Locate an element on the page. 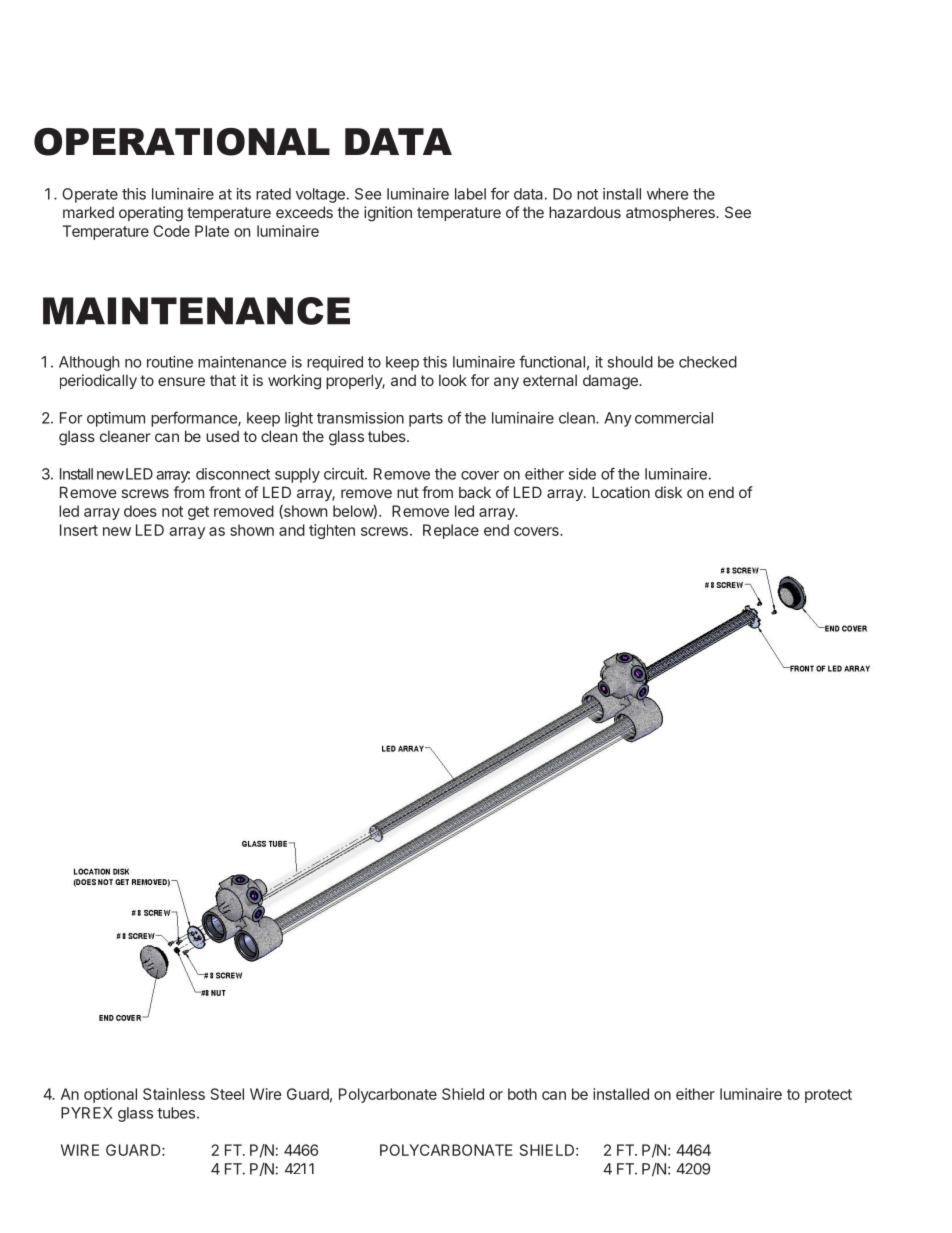 Image resolution: width=952 pixels, height=1233 pixels. Steel is located at coordinates (227, 1094).
